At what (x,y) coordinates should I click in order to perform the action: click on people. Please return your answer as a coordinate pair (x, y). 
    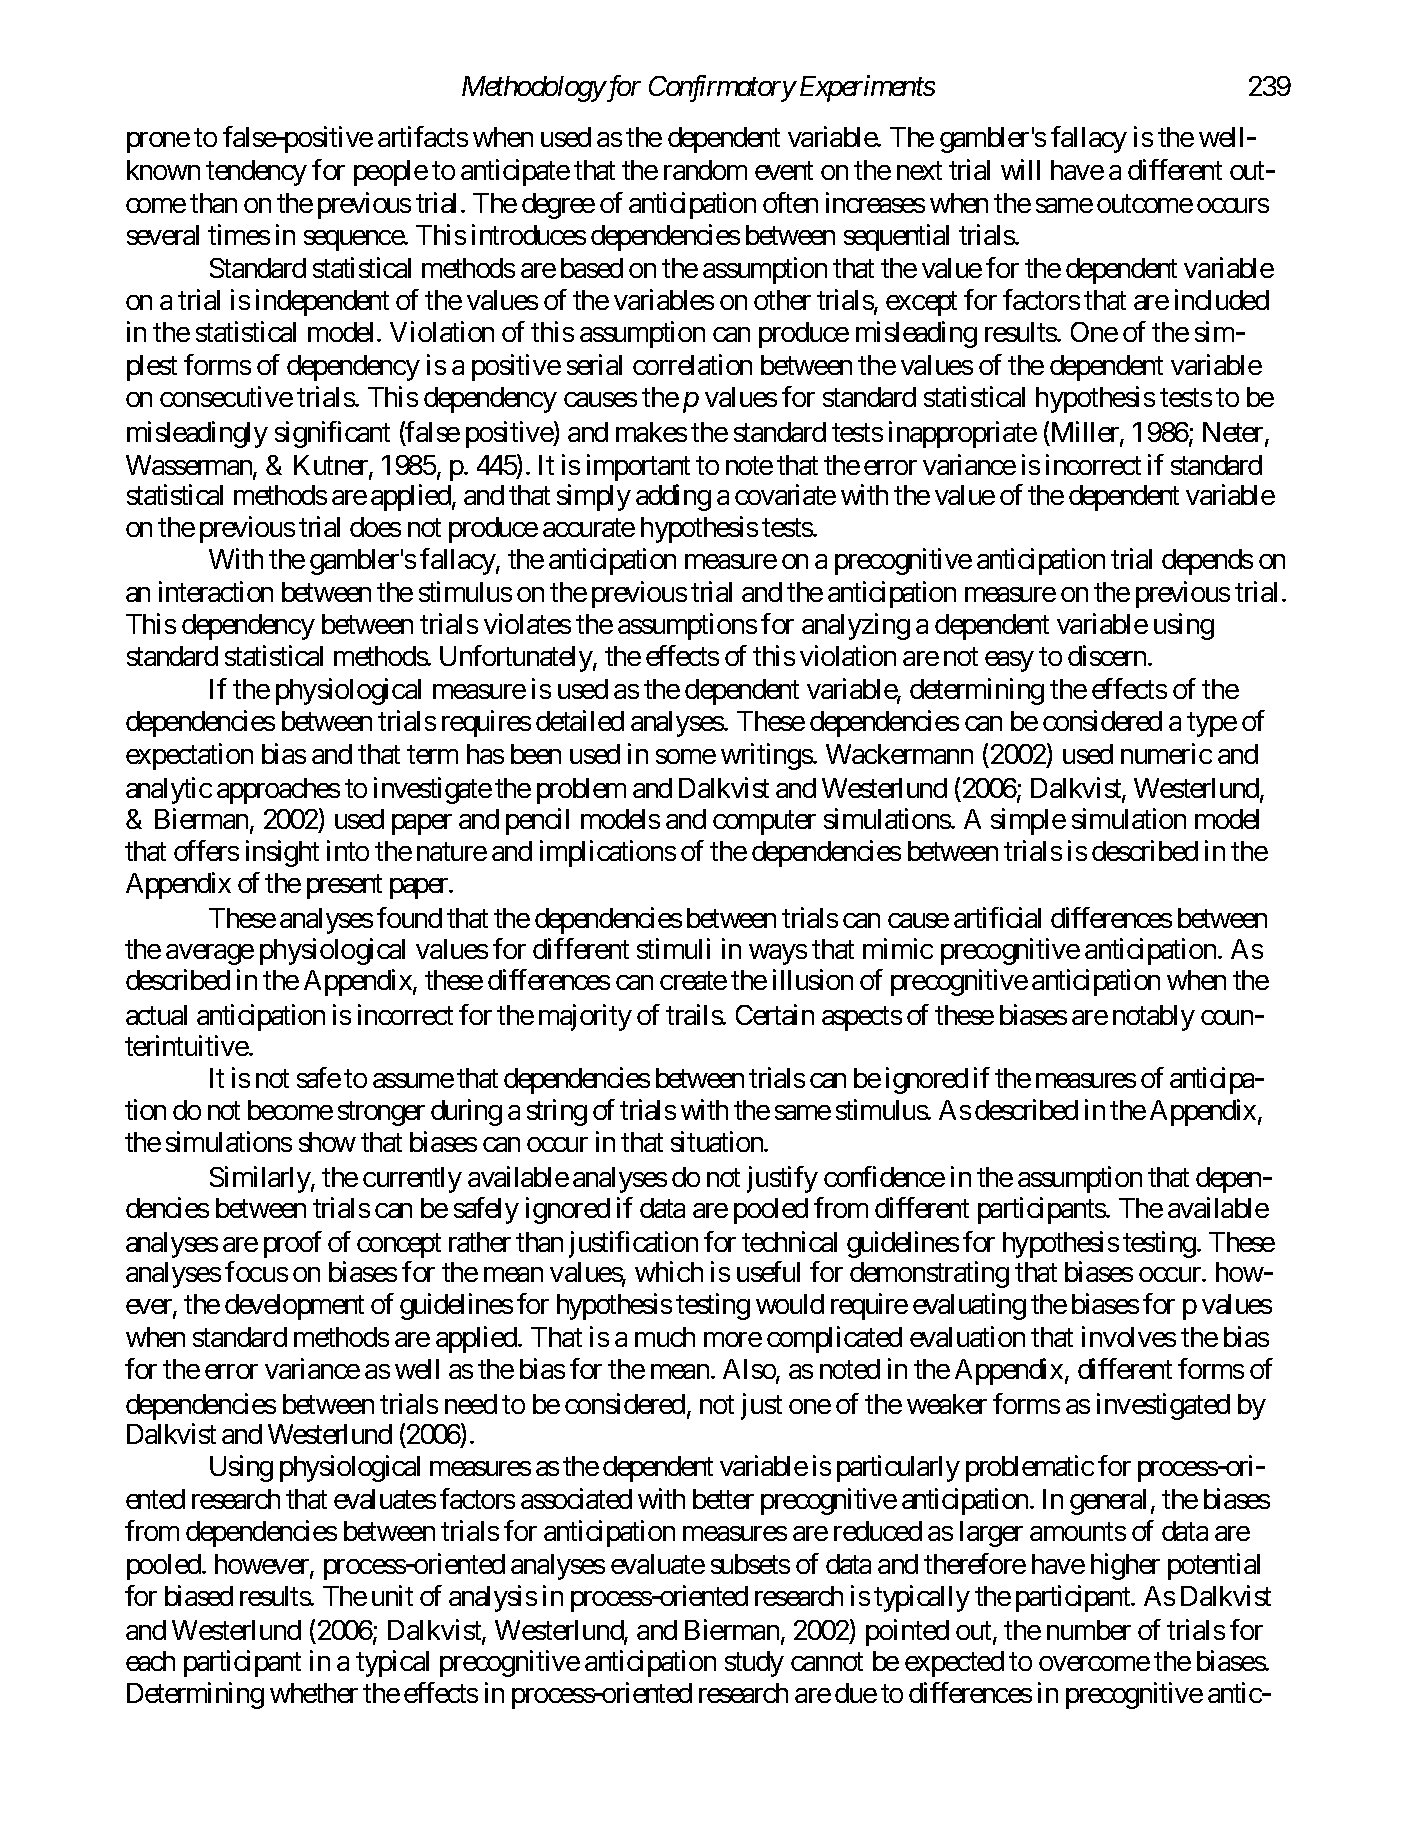
    Looking at the image, I should click on (391, 173).
